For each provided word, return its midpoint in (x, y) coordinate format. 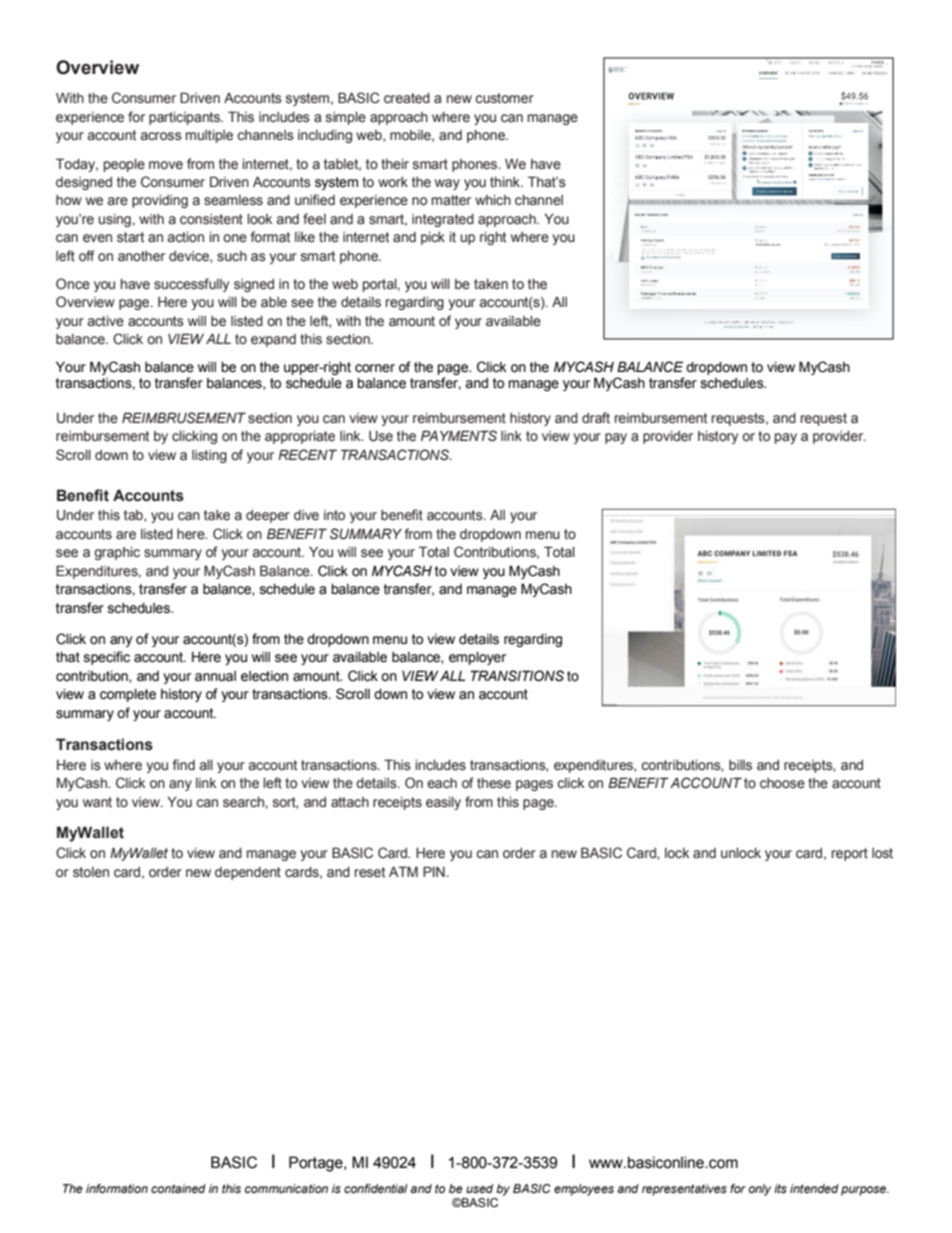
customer (504, 98)
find (184, 764)
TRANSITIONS (517, 676)
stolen (91, 872)
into (334, 515)
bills (740, 765)
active (106, 321)
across (161, 136)
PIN (434, 871)
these (494, 783)
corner (375, 368)
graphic (117, 553)
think (506, 182)
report (850, 854)
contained (178, 1188)
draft (596, 417)
